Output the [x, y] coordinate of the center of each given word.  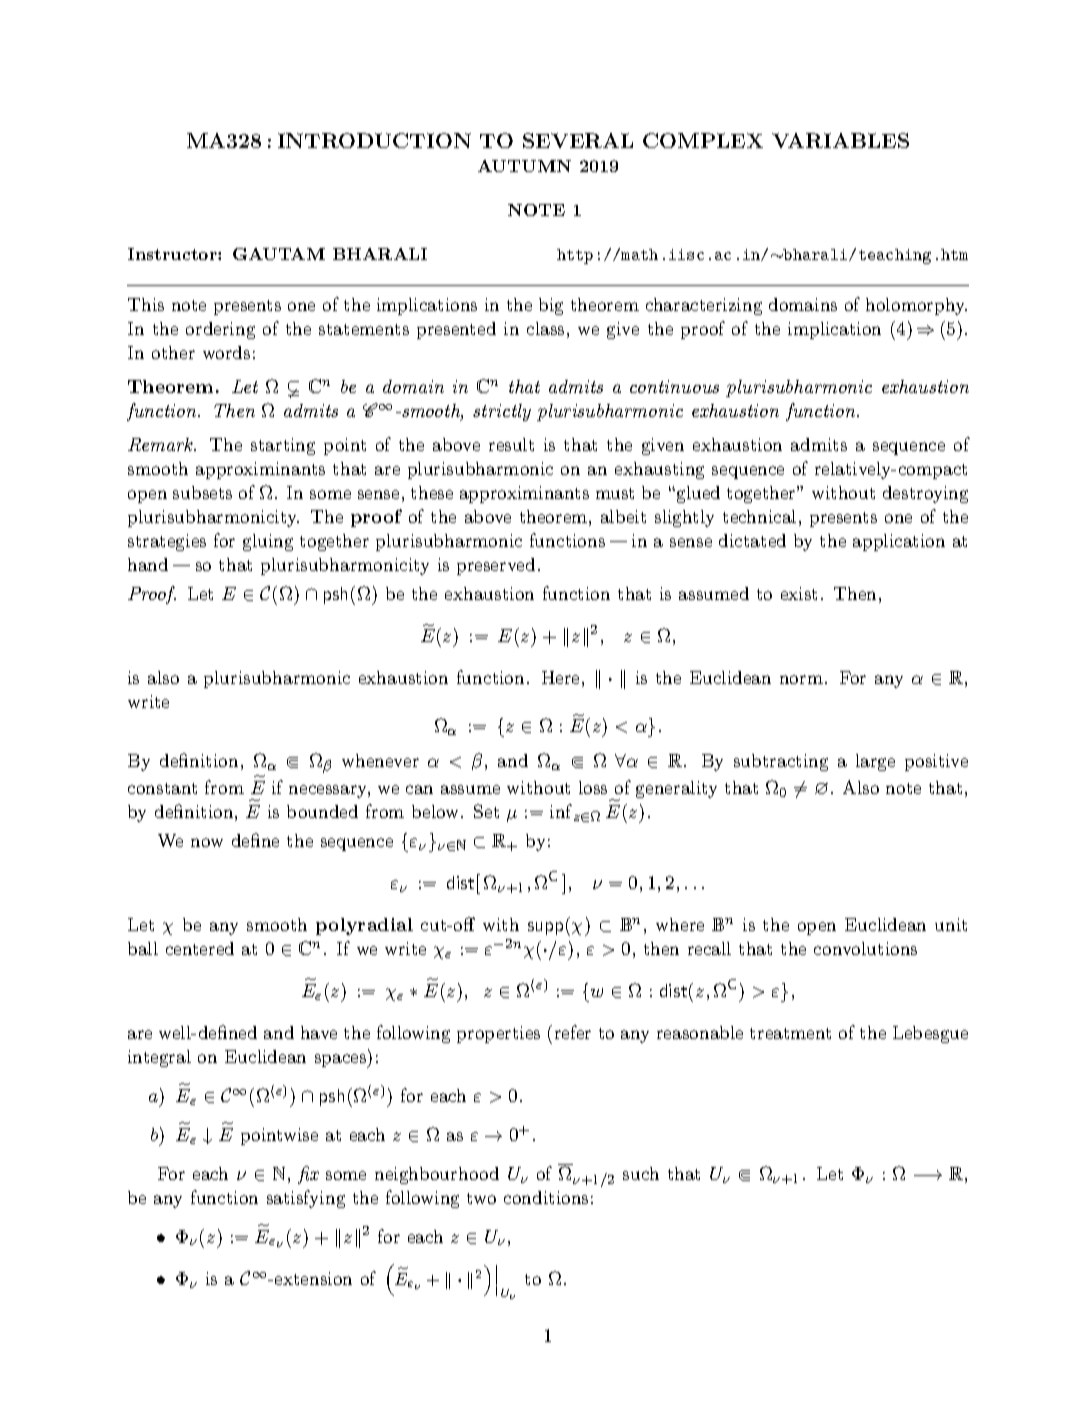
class [545, 328]
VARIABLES [840, 140]
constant [162, 788]
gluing [268, 542]
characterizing [704, 306]
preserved [496, 566]
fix [308, 1175]
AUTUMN [524, 166]
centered [200, 948]
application [899, 542]
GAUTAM [279, 254]
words [226, 352]
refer [573, 1032]
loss [593, 787]
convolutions [865, 948]
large [875, 762]
